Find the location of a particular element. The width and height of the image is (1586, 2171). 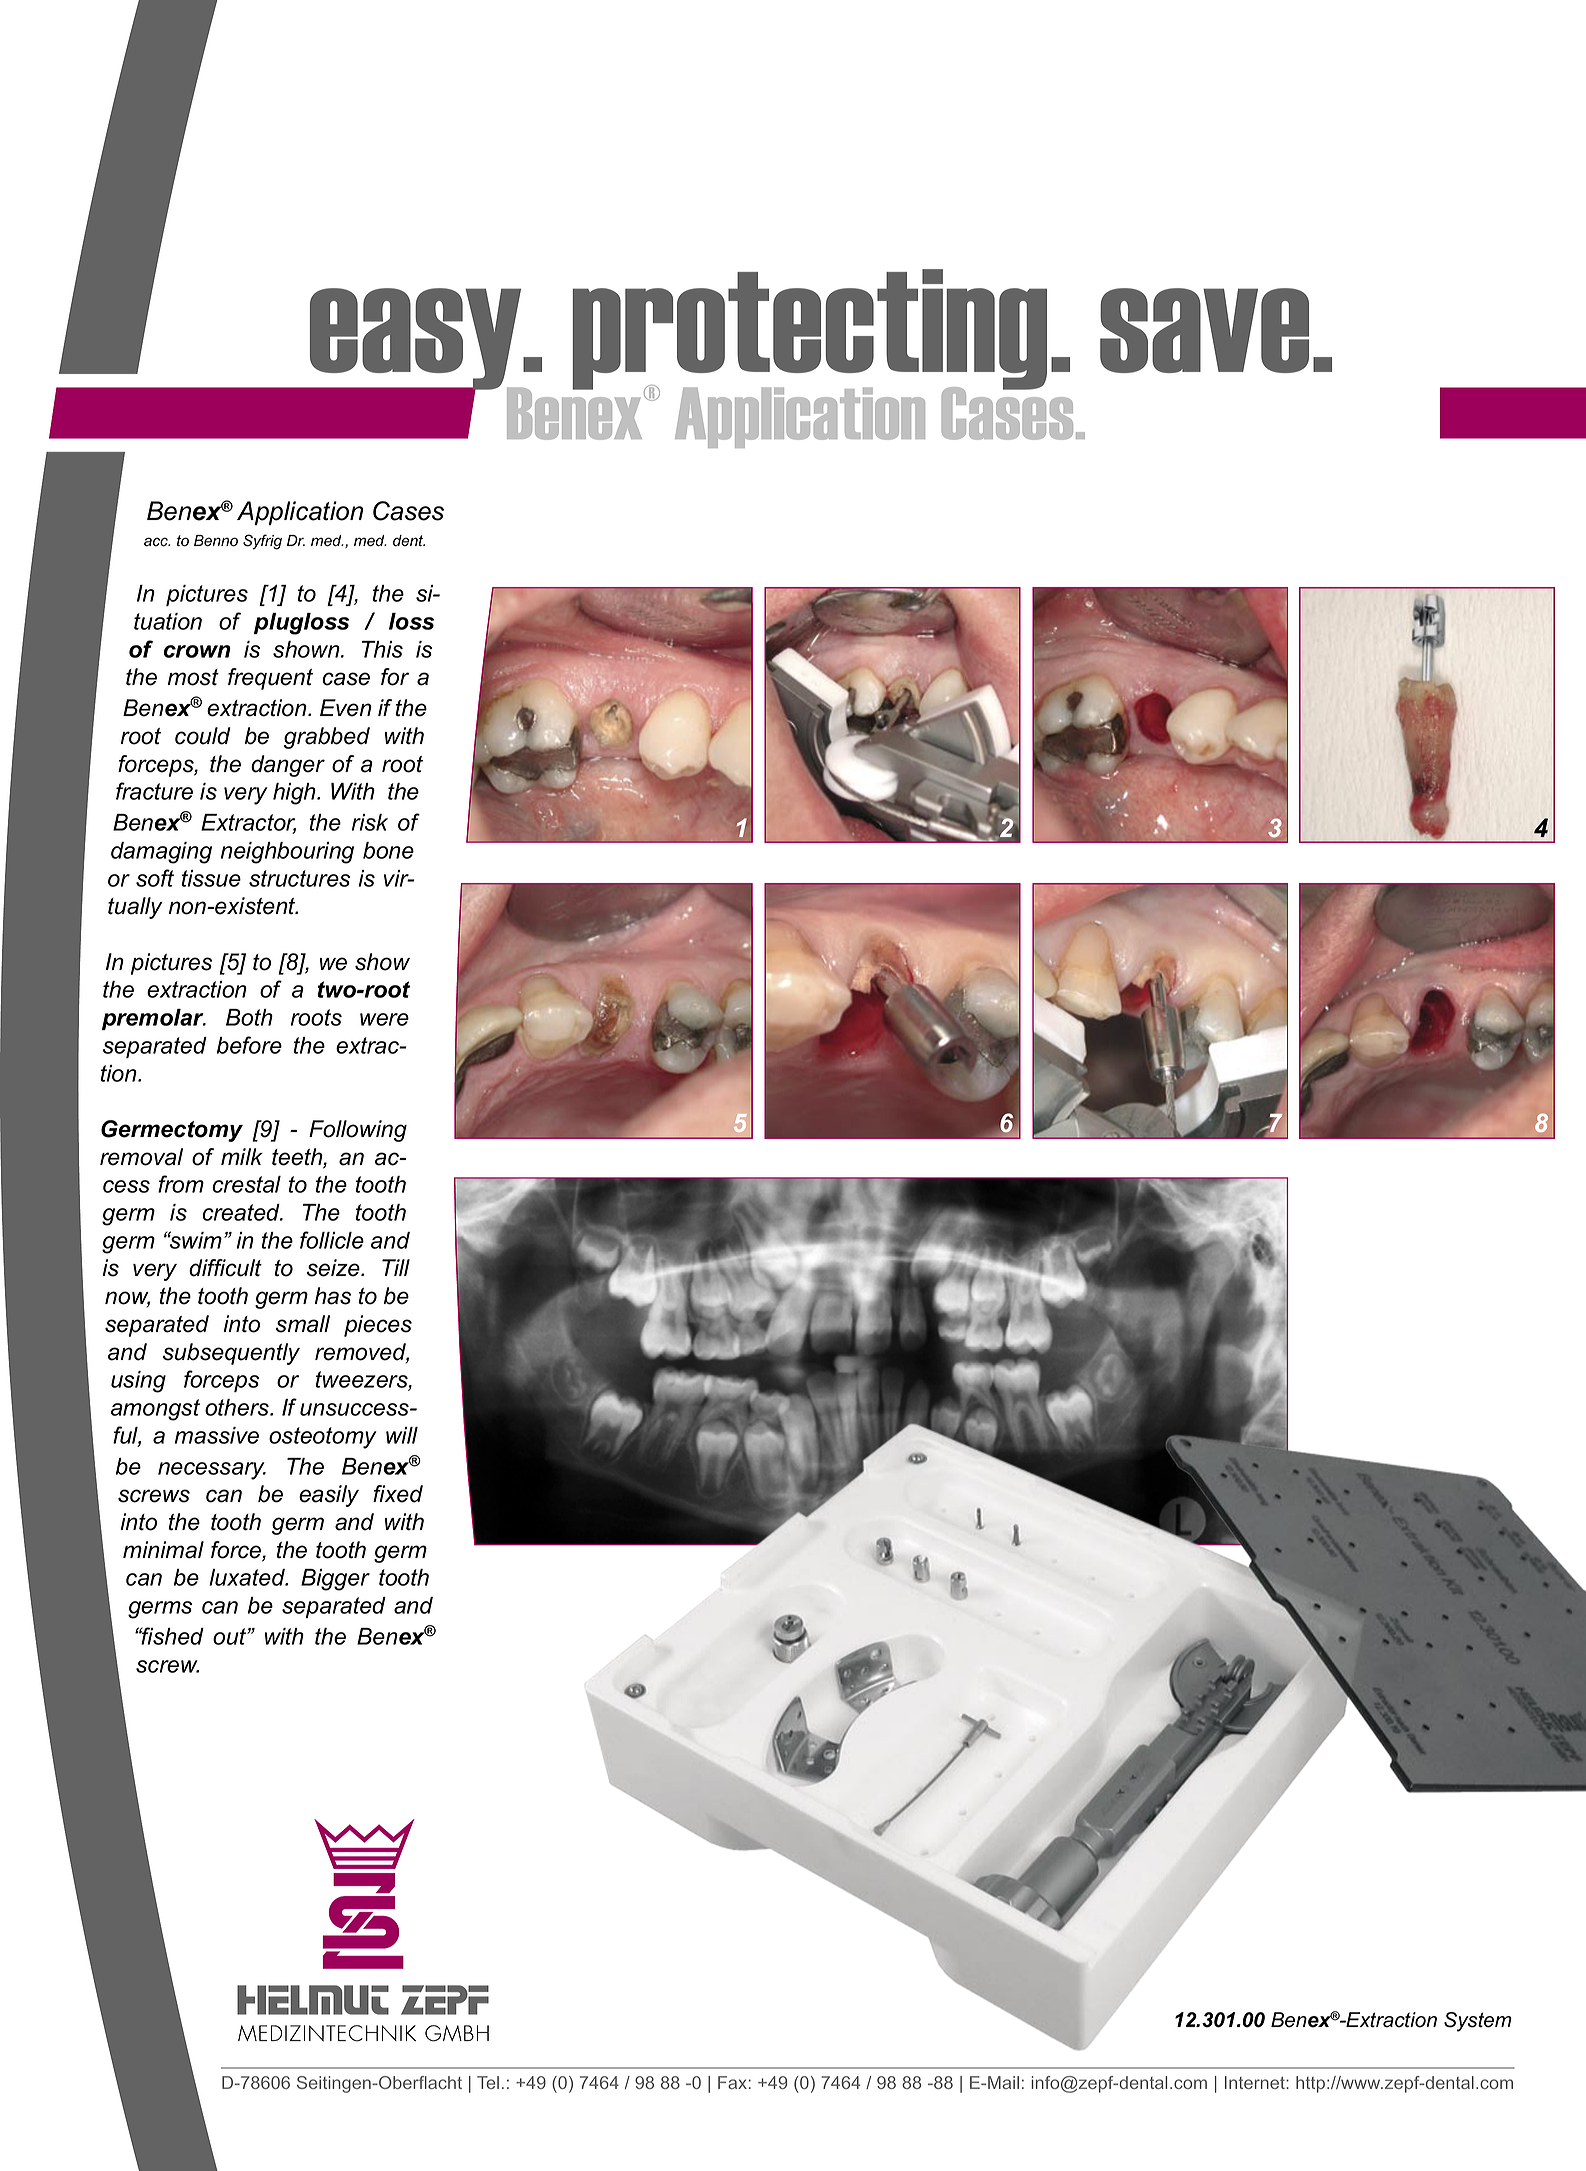

fixed is located at coordinates (398, 1494).
